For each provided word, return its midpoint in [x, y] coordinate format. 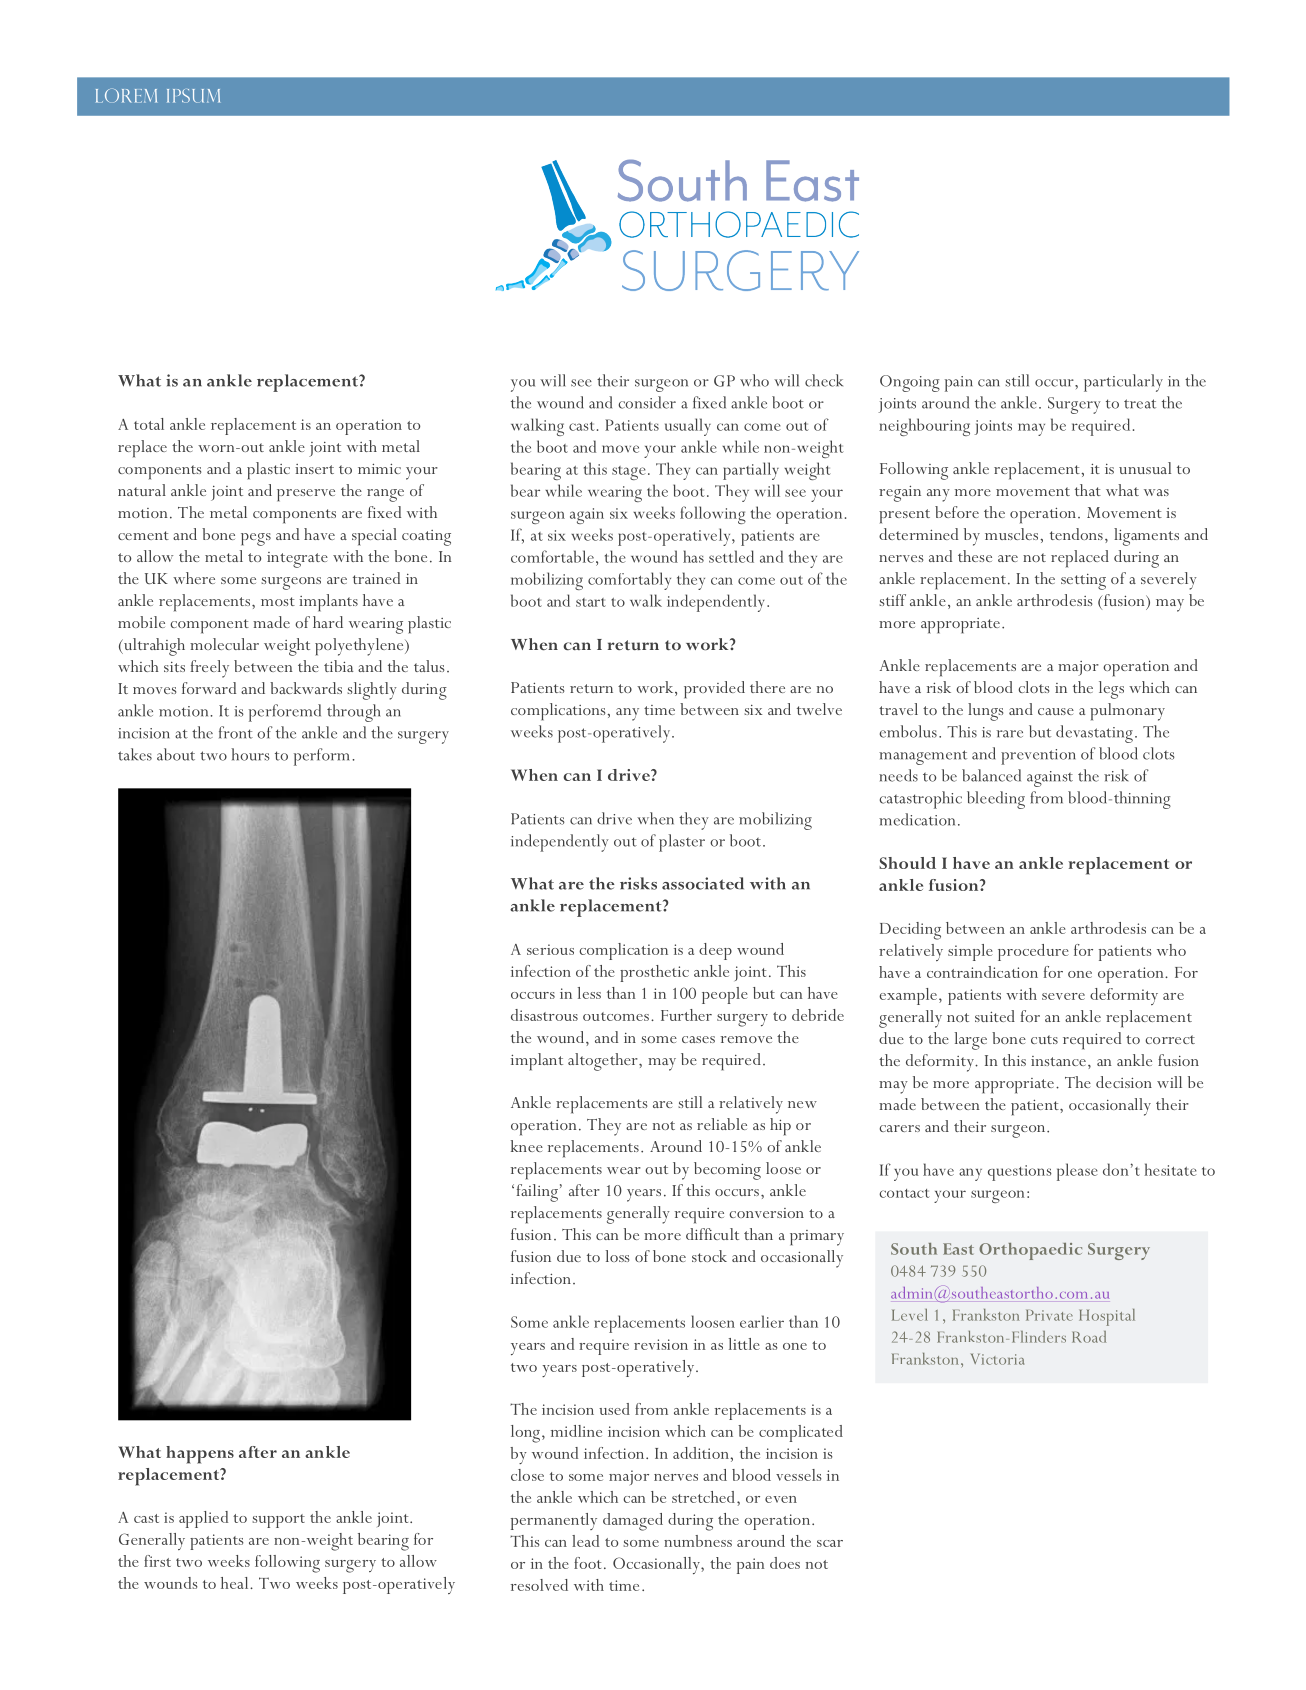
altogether [604, 1062]
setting [1083, 582]
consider [647, 402]
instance [1058, 1061]
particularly [1123, 383]
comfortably [629, 581]
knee [527, 1146]
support [278, 1521]
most [278, 601]
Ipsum [193, 96]
